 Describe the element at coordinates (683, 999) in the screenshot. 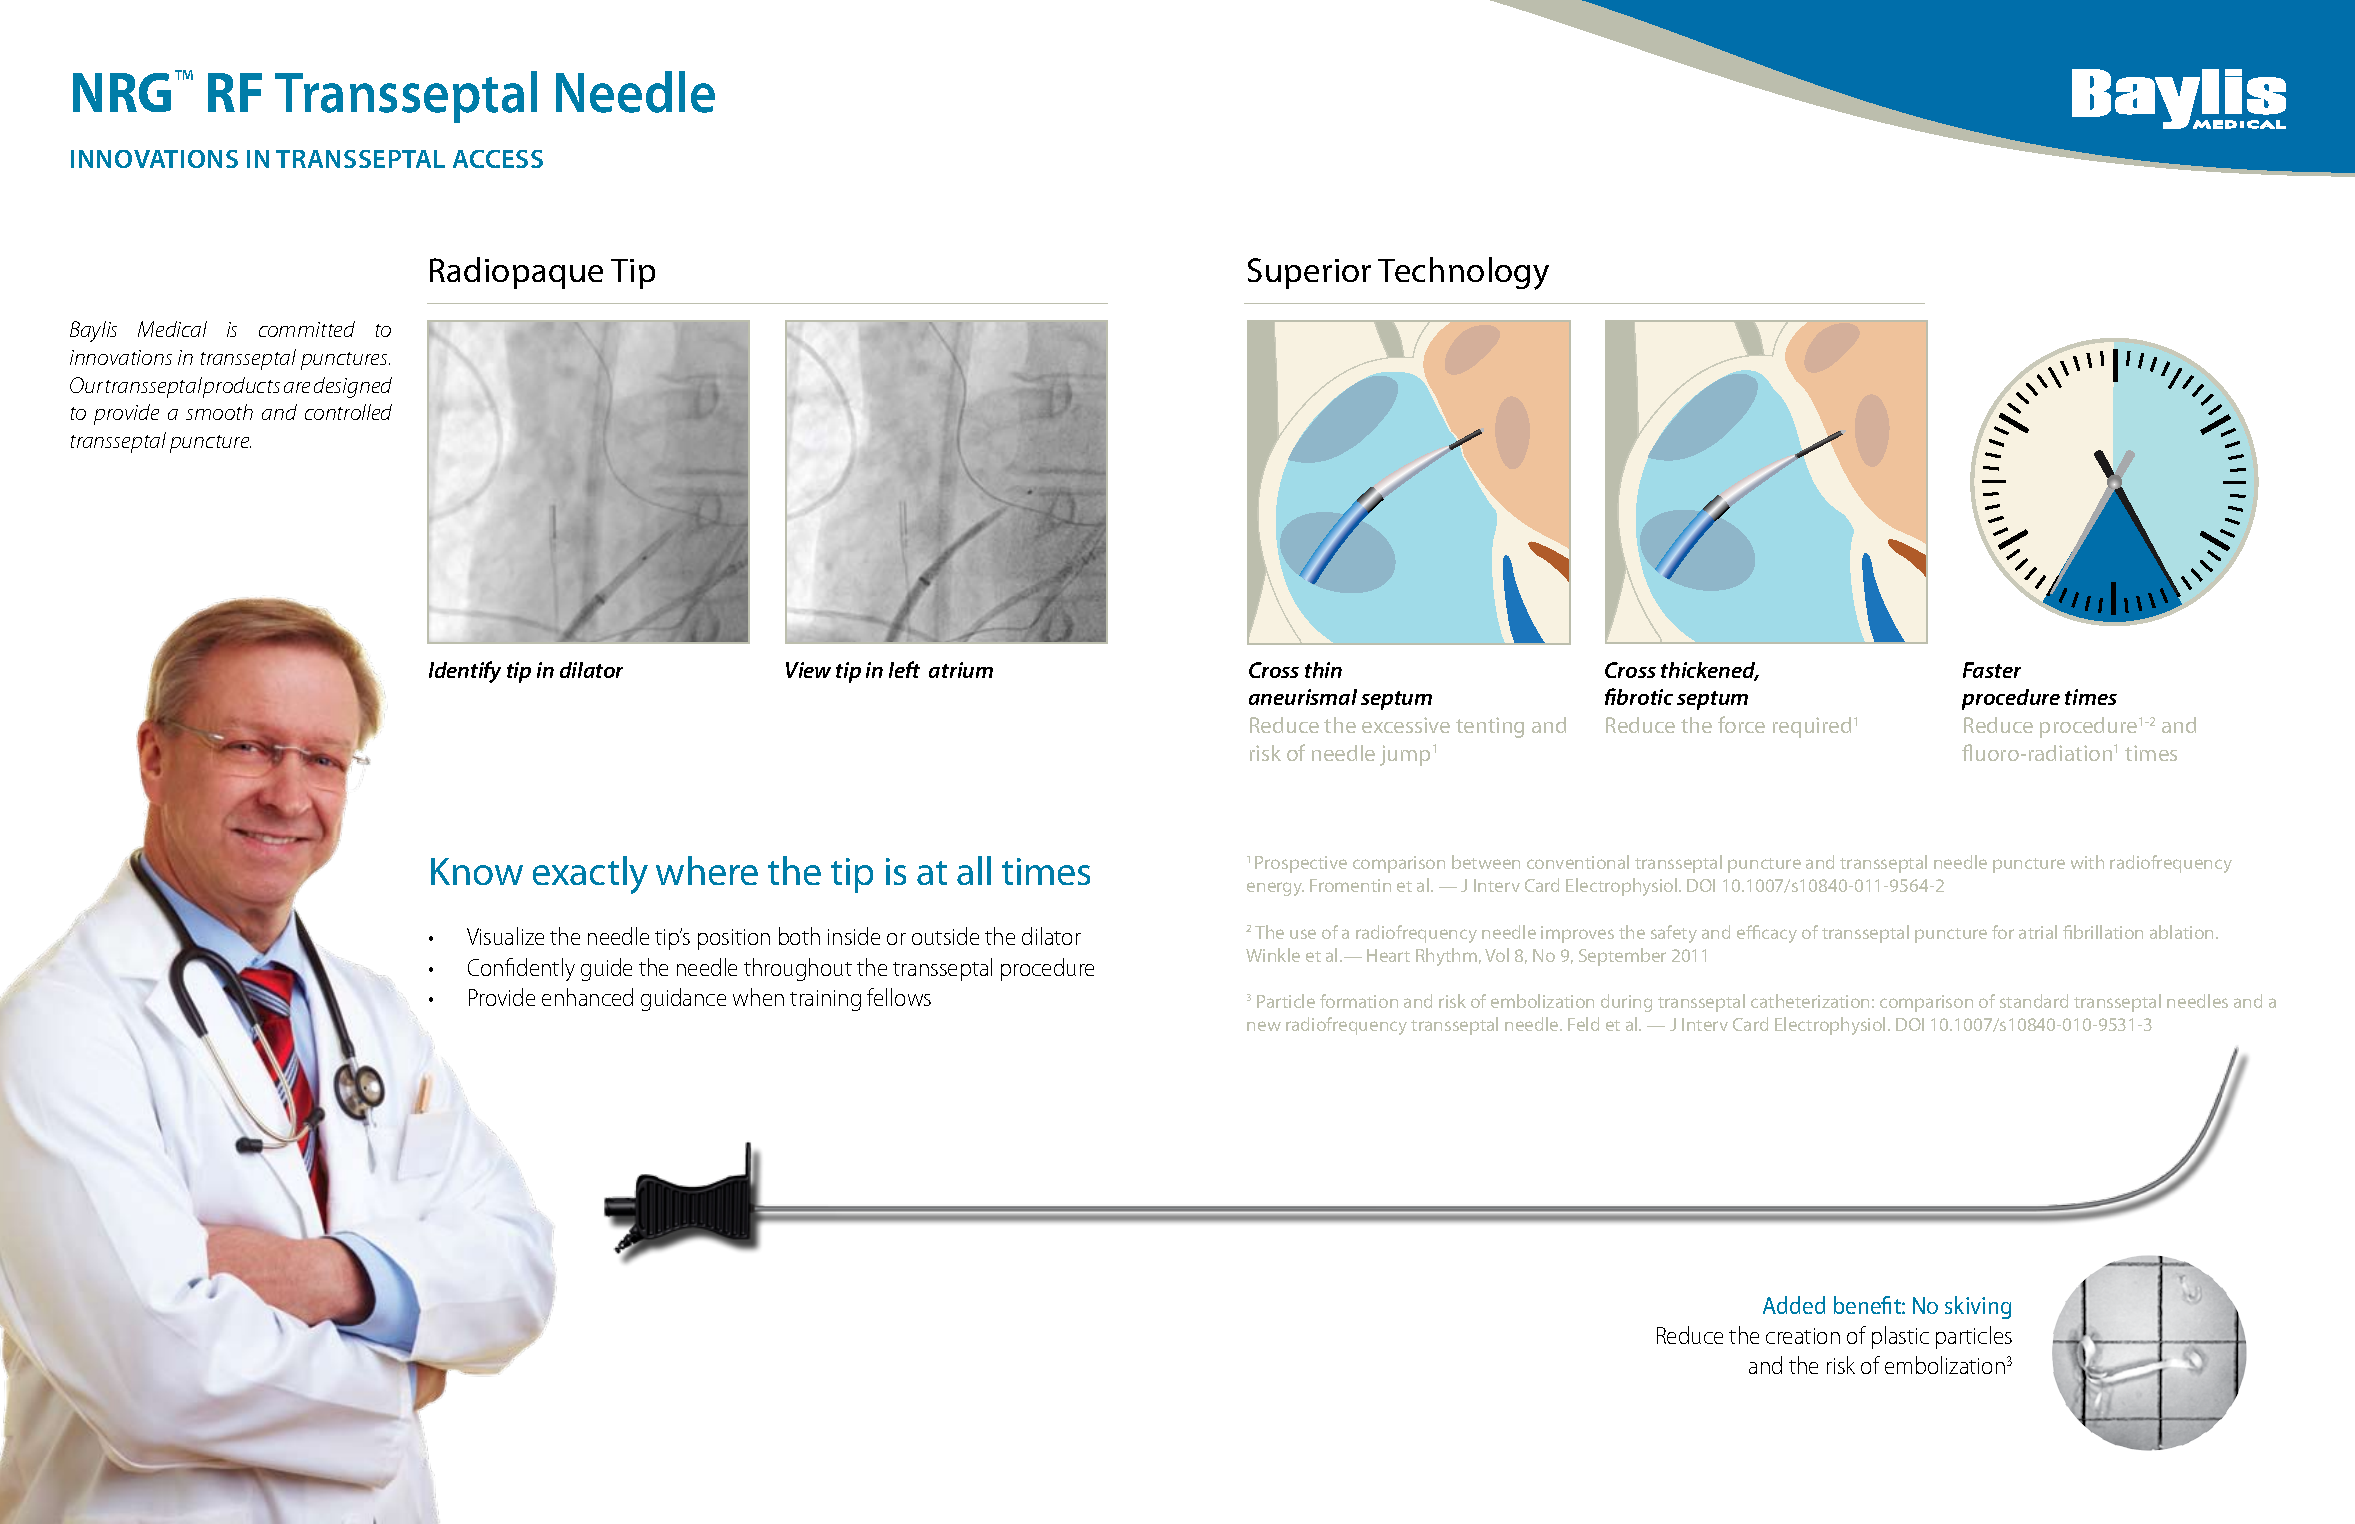

I see `guidance` at that location.
